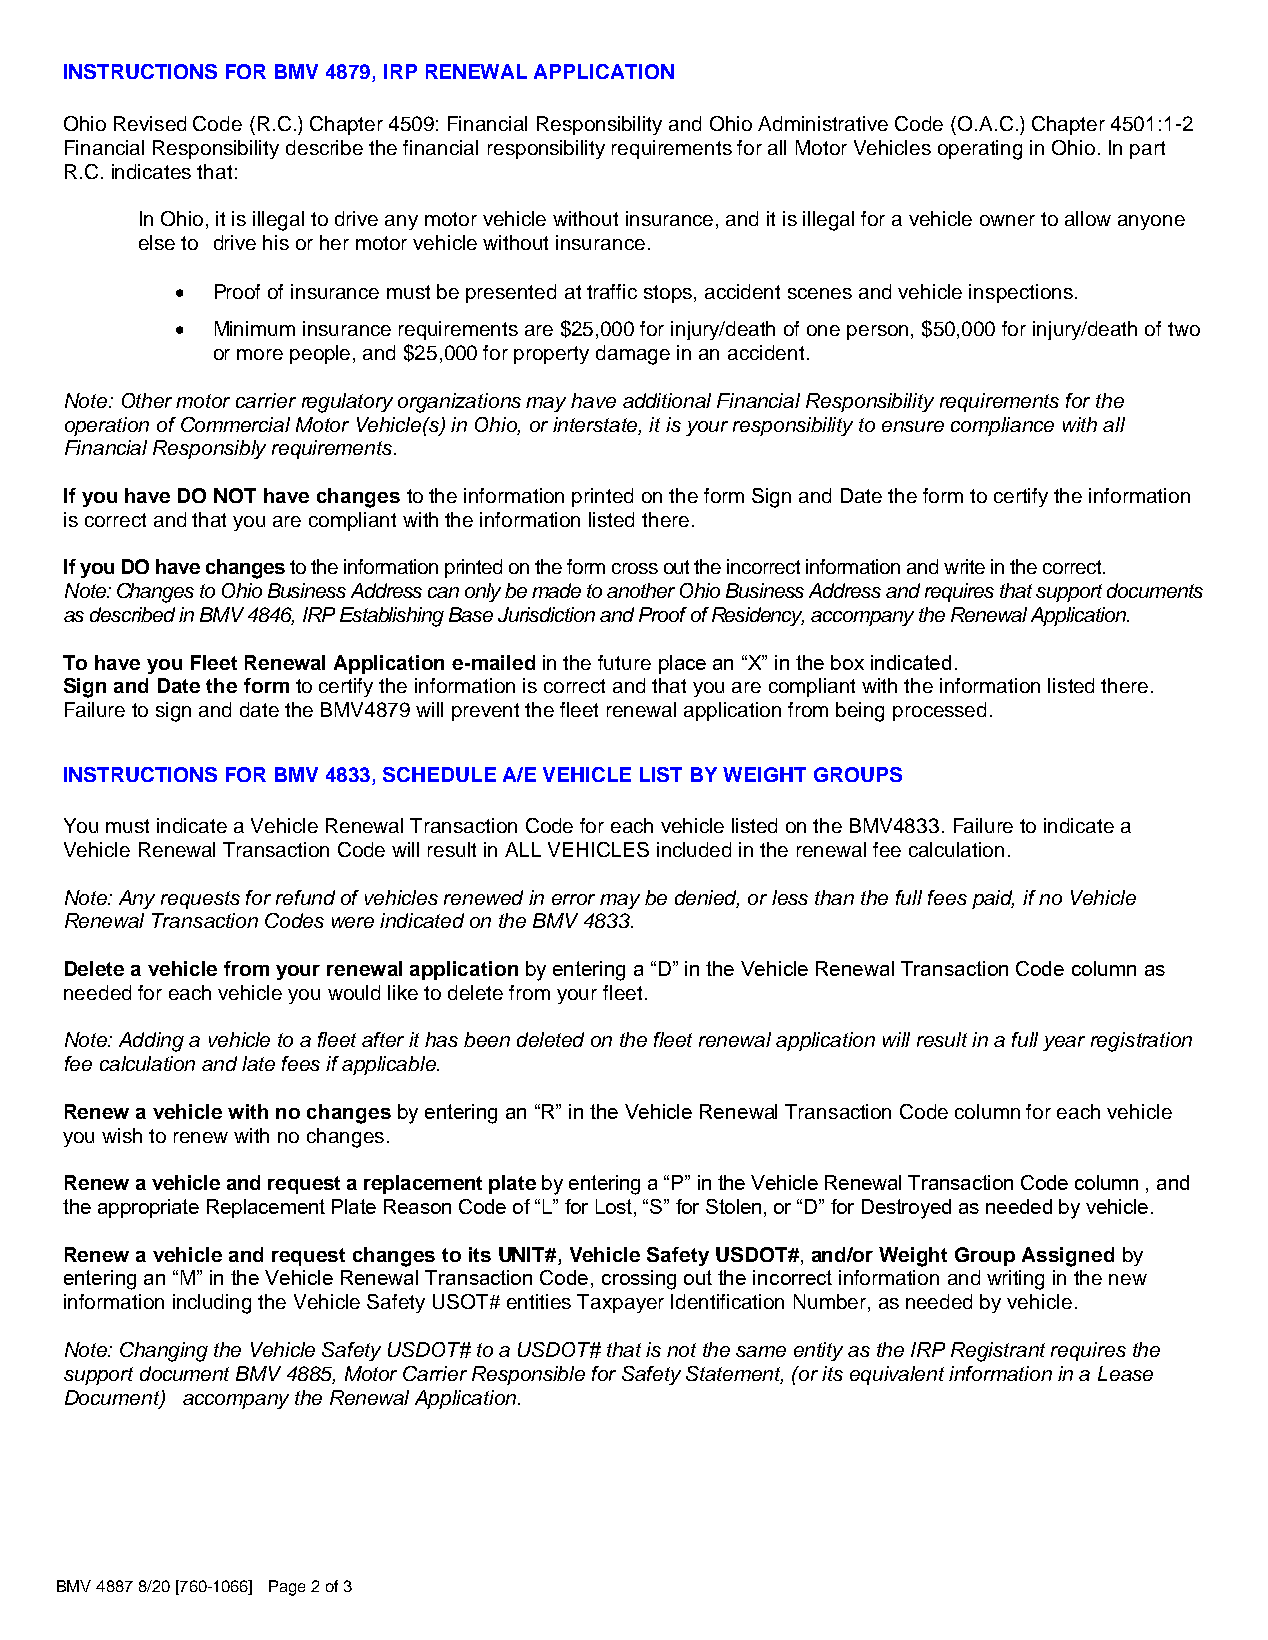 The image size is (1268, 1640). I want to click on traffic, so click(612, 291).
